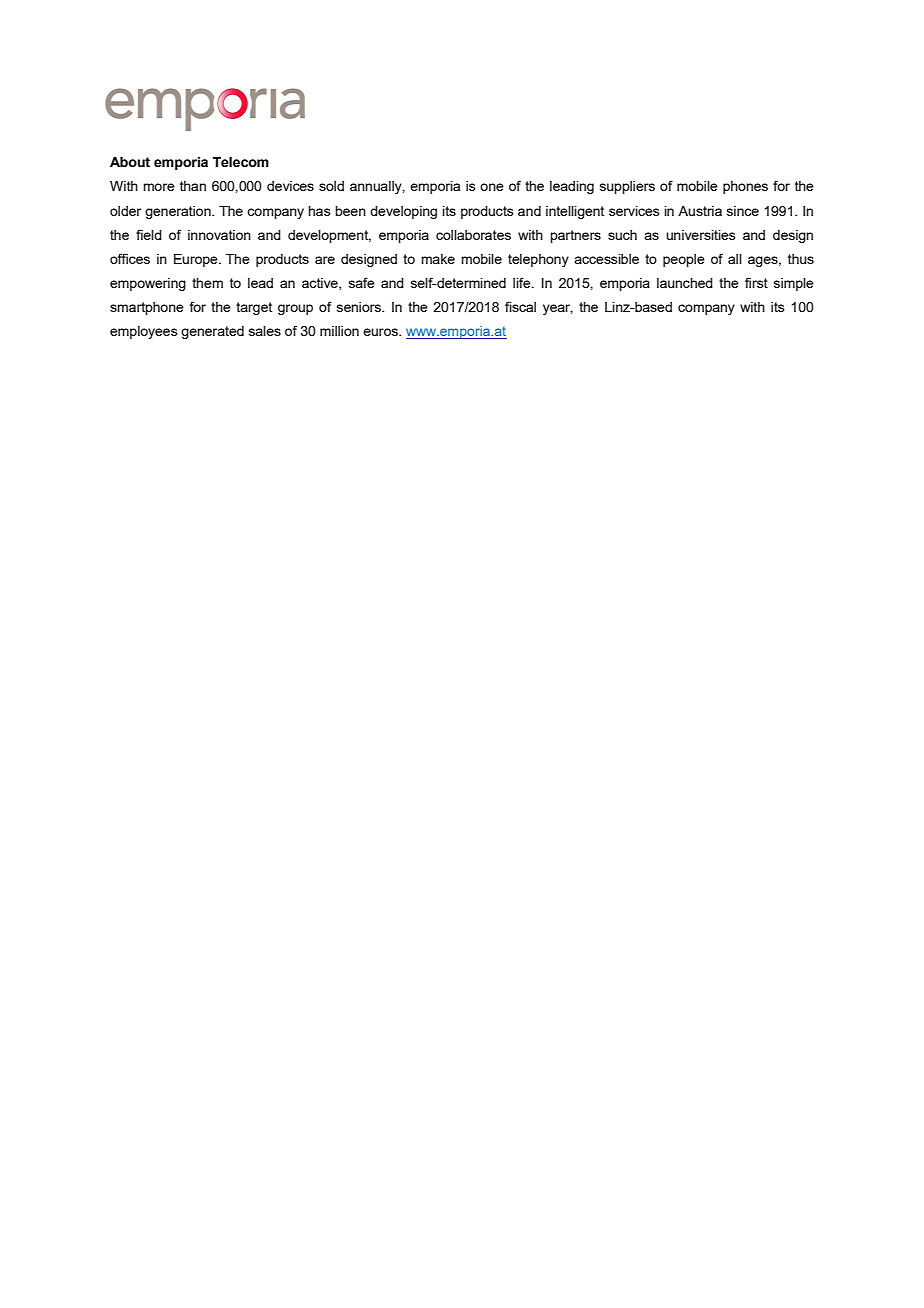 Image resolution: width=924 pixels, height=1308 pixels. I want to click on people, so click(684, 260).
